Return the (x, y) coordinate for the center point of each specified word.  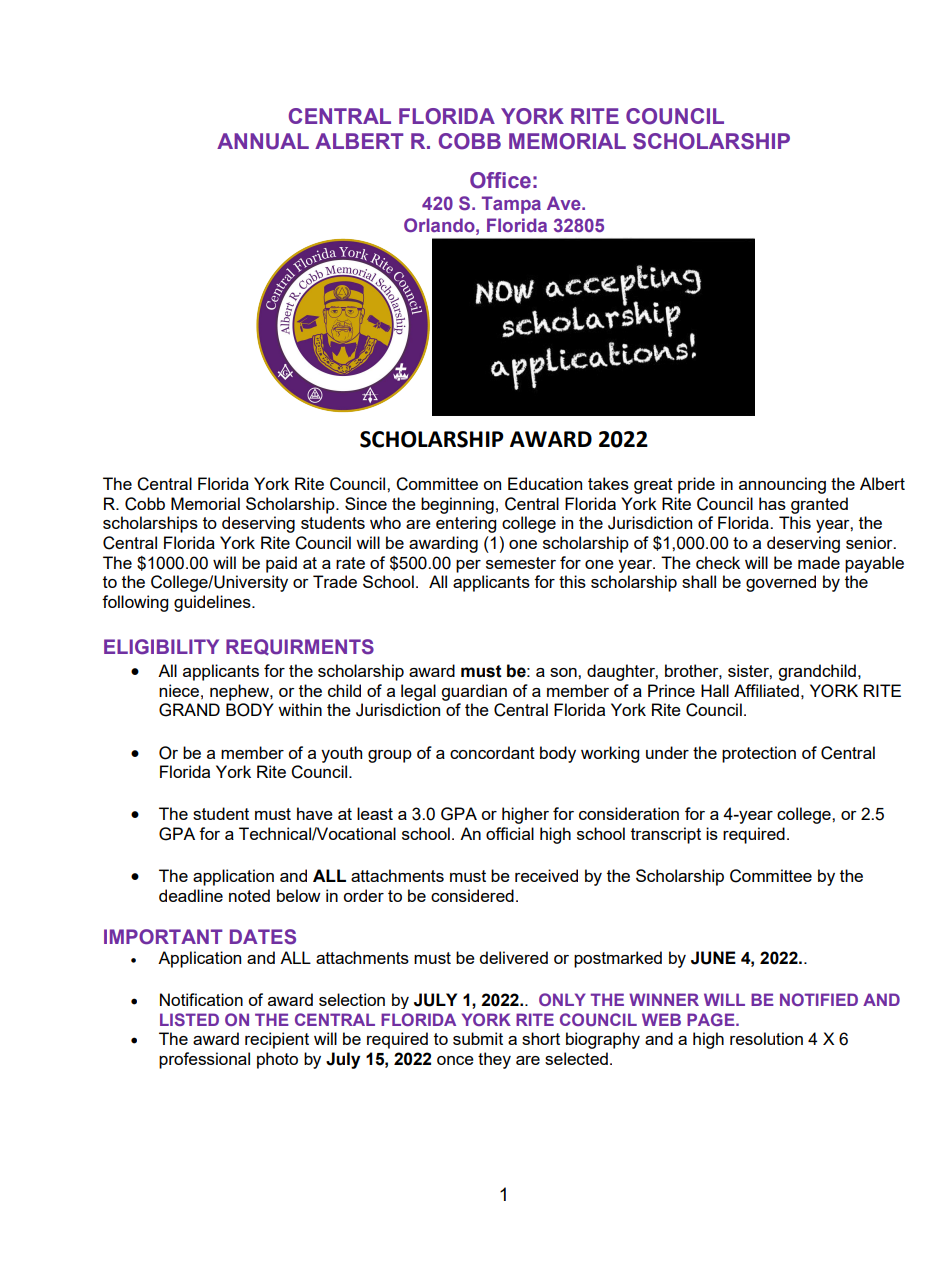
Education (545, 483)
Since (366, 503)
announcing (782, 485)
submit (478, 1038)
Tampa (511, 205)
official (510, 833)
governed (781, 583)
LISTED (189, 1019)
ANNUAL (263, 141)
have (315, 813)
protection (759, 754)
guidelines (213, 603)
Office (500, 180)
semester (521, 563)
